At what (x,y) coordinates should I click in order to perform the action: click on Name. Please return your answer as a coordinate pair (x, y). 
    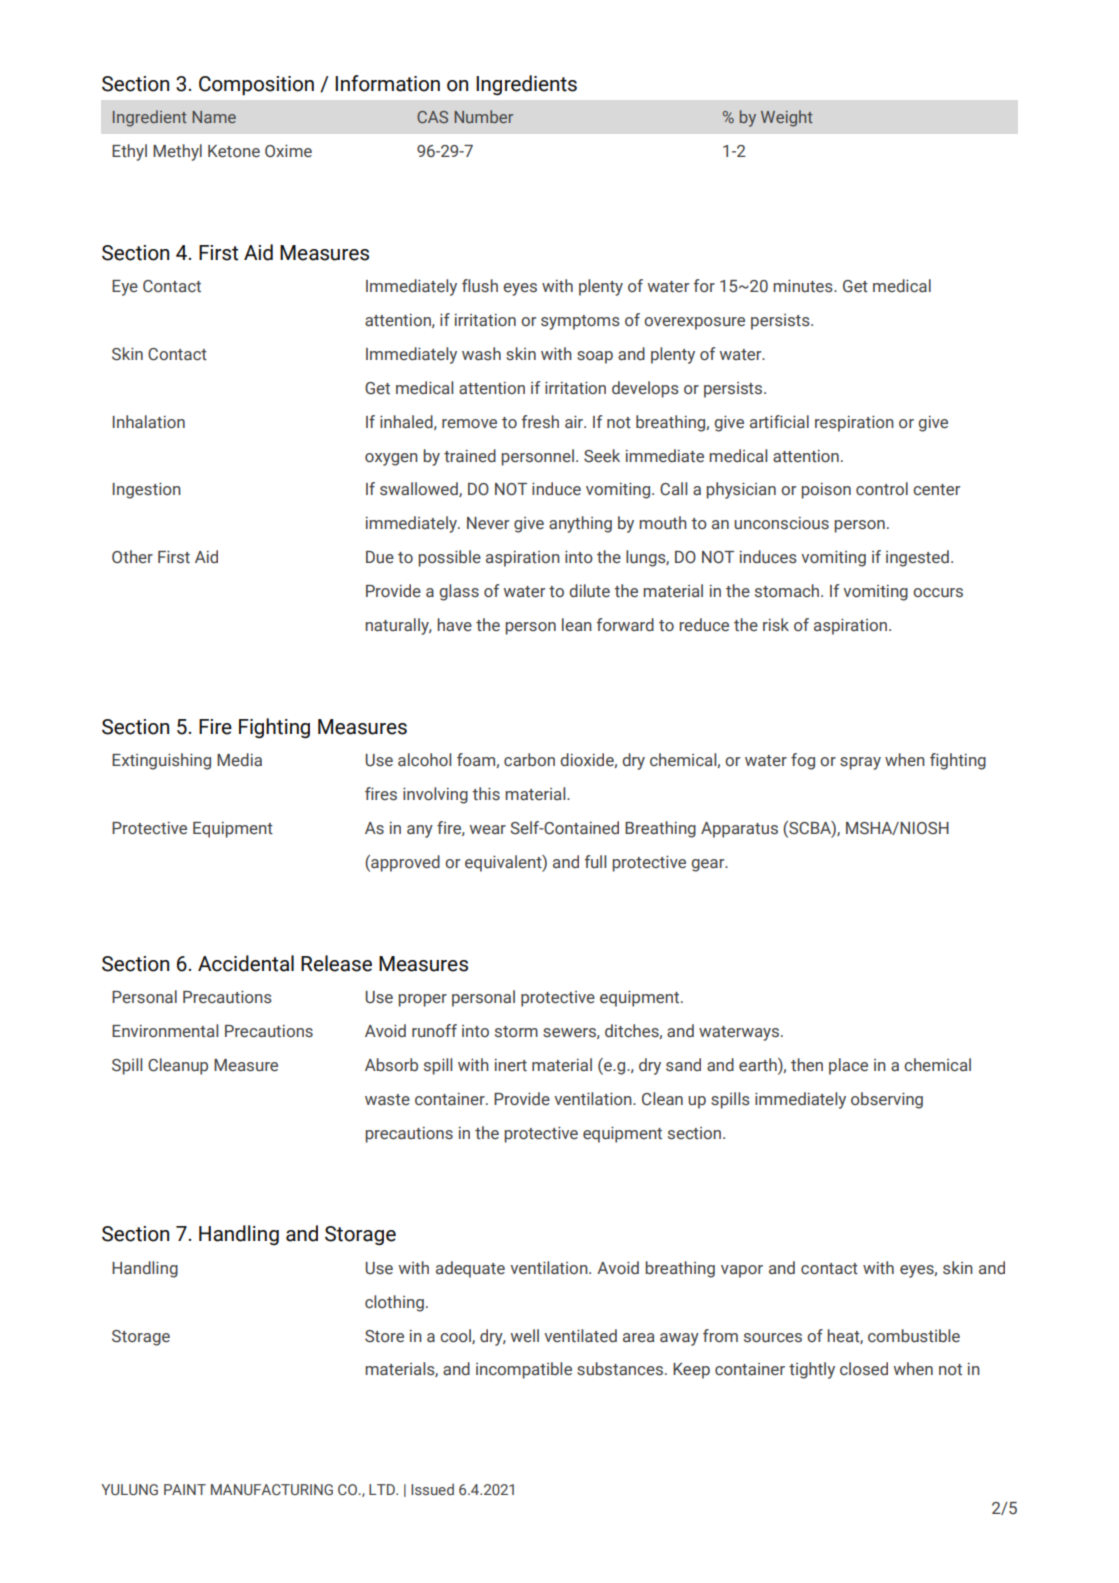
    Looking at the image, I should click on (214, 117).
